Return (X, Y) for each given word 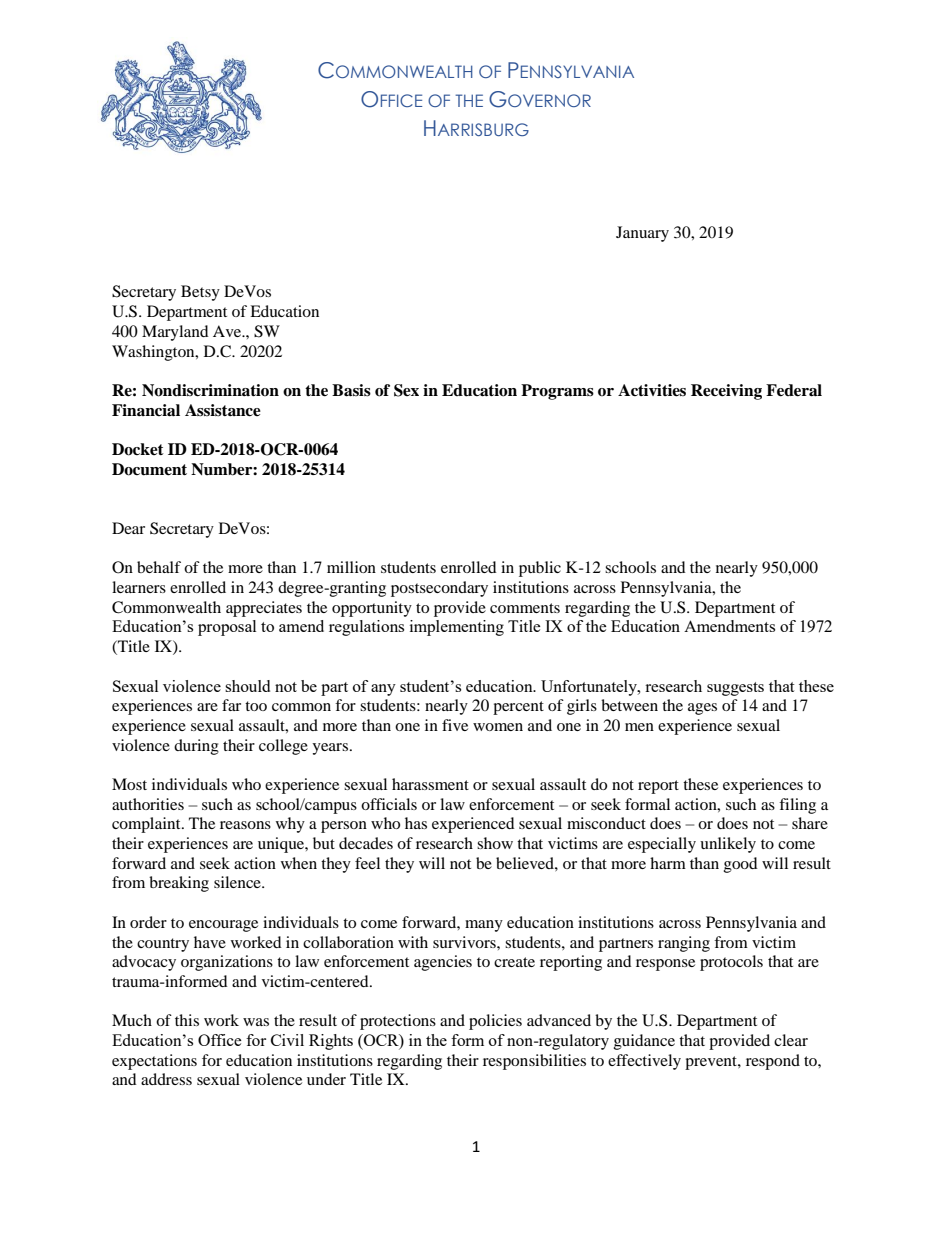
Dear (128, 528)
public (540, 569)
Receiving (726, 392)
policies (495, 1022)
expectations (154, 1062)
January (642, 234)
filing (797, 806)
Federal (794, 390)
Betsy (200, 293)
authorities (148, 804)
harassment (430, 784)
